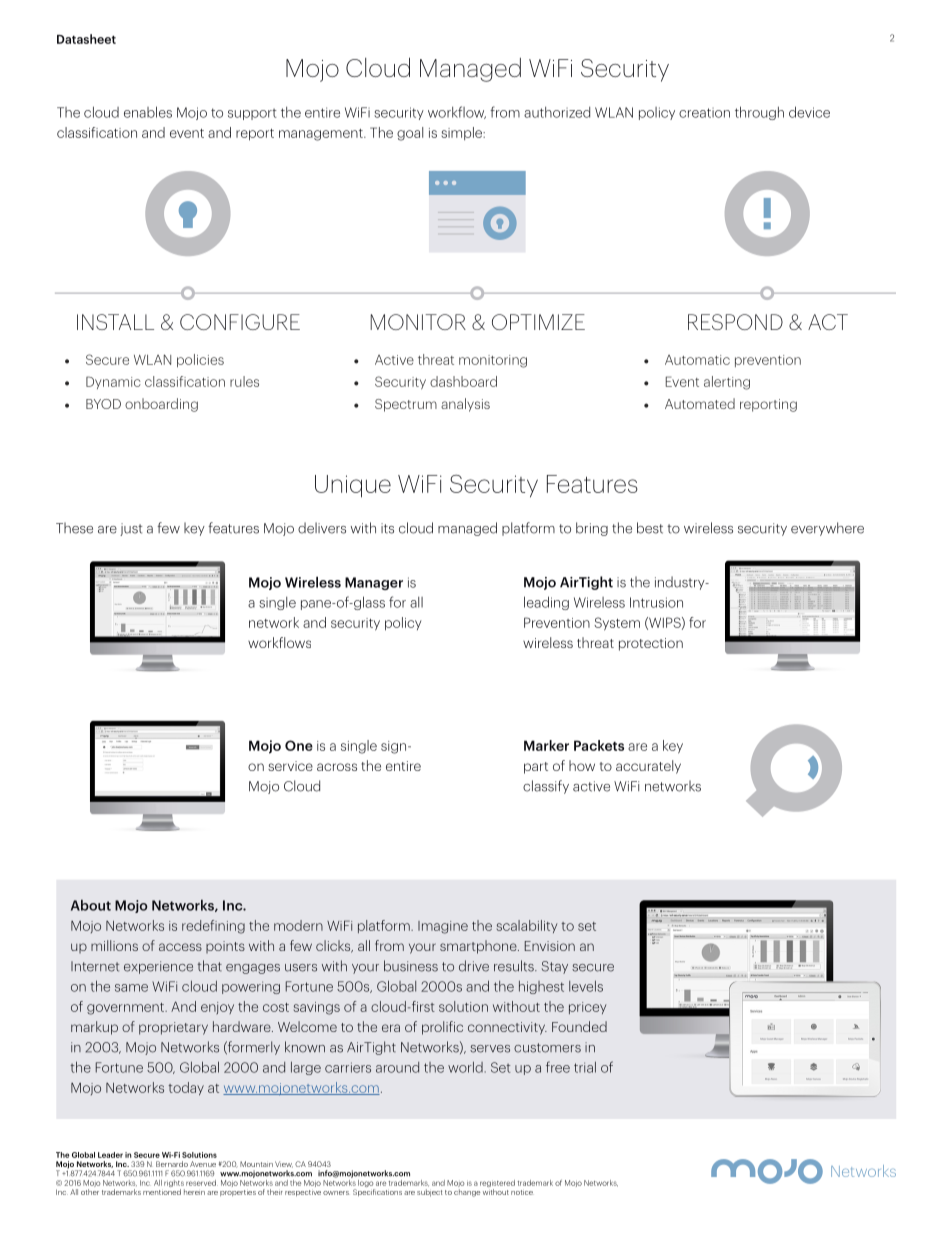  Describe the element at coordinates (91, 905) in the page. I see `About` at that location.
